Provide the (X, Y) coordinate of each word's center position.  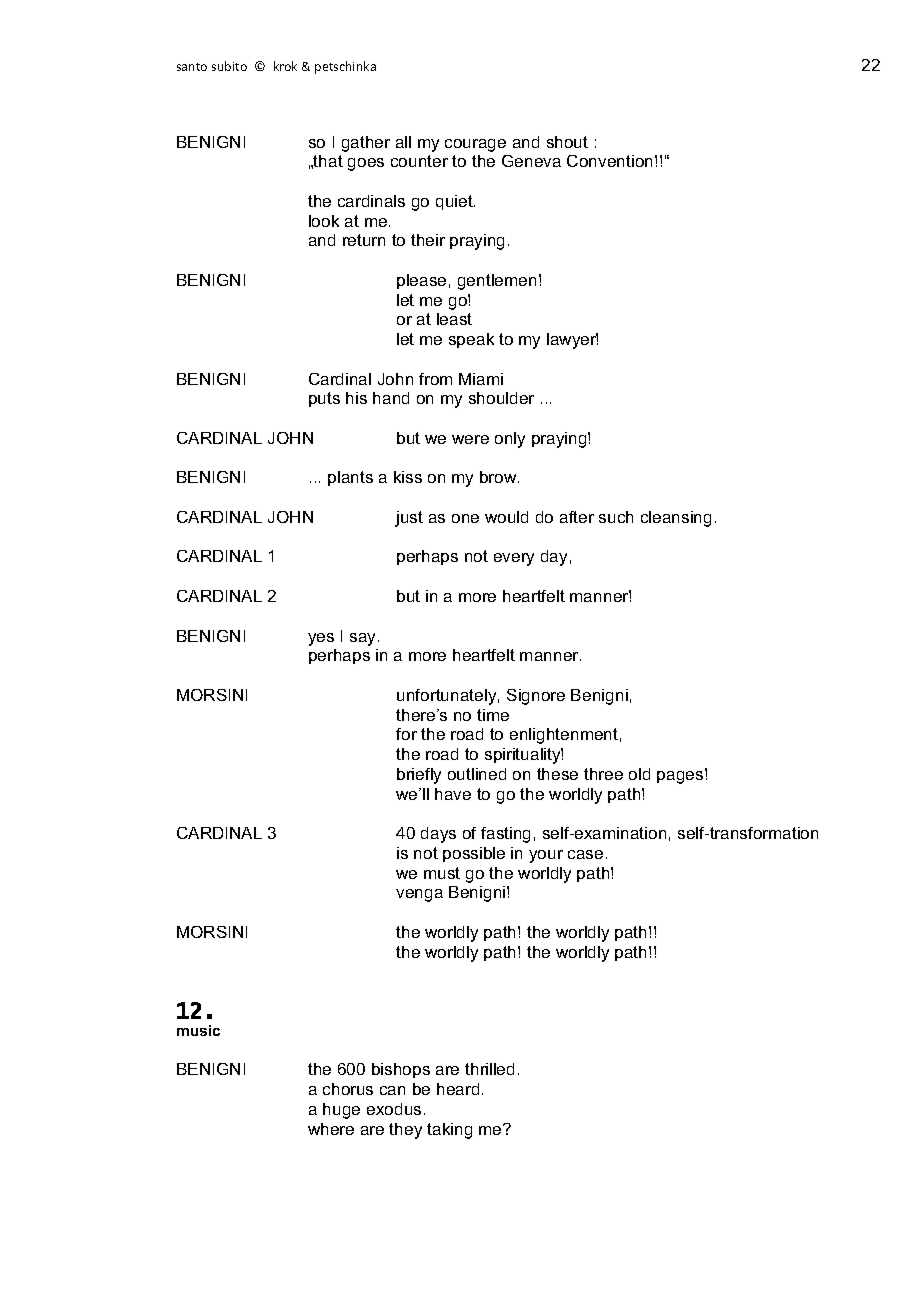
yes (321, 639)
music (198, 1030)
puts (324, 399)
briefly (419, 776)
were (470, 439)
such (616, 517)
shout (567, 142)
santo (192, 67)
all (403, 142)
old (639, 774)
